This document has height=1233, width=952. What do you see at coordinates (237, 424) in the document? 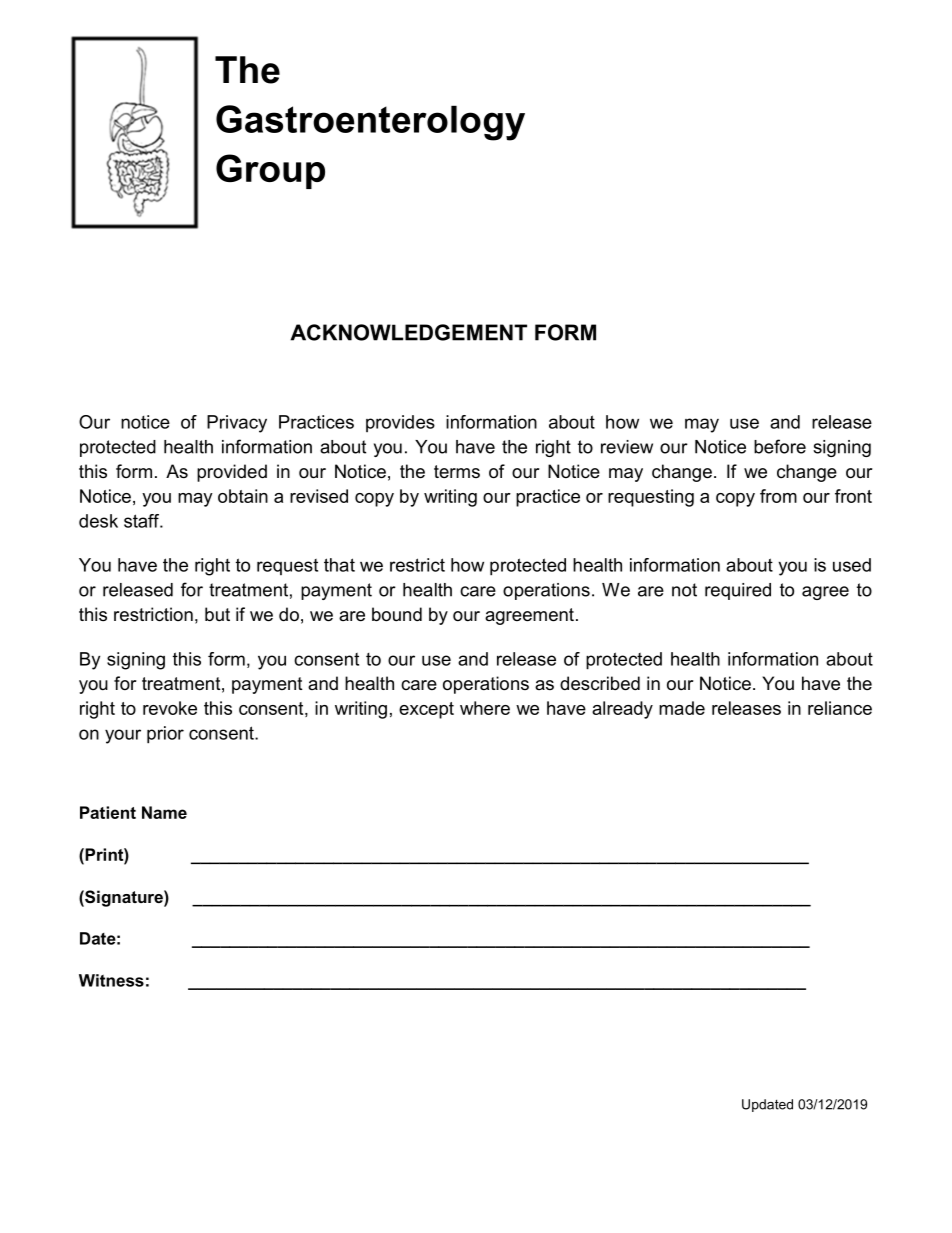
I see `Privacy` at bounding box center [237, 424].
